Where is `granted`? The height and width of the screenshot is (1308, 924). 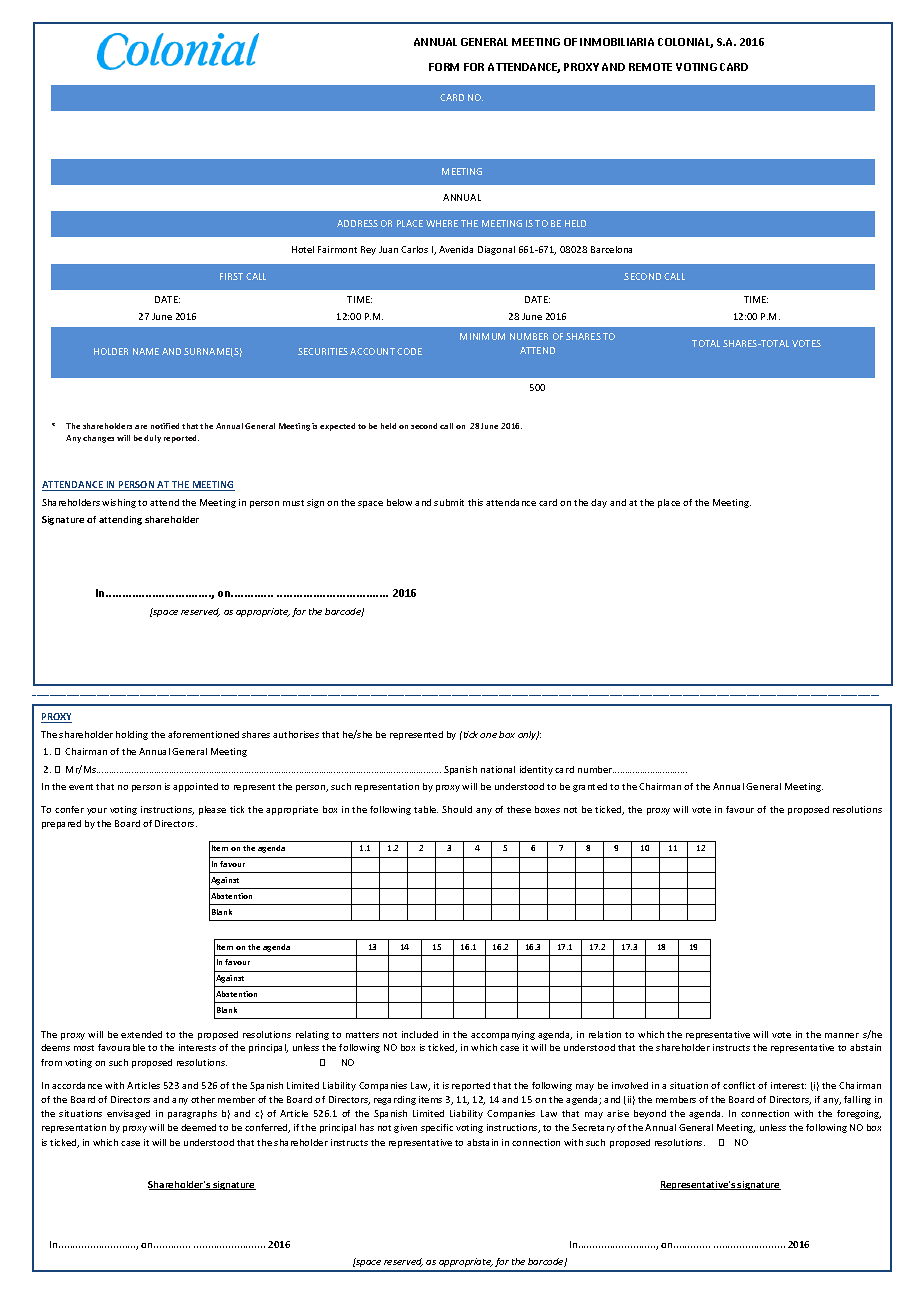 granted is located at coordinates (590, 787).
